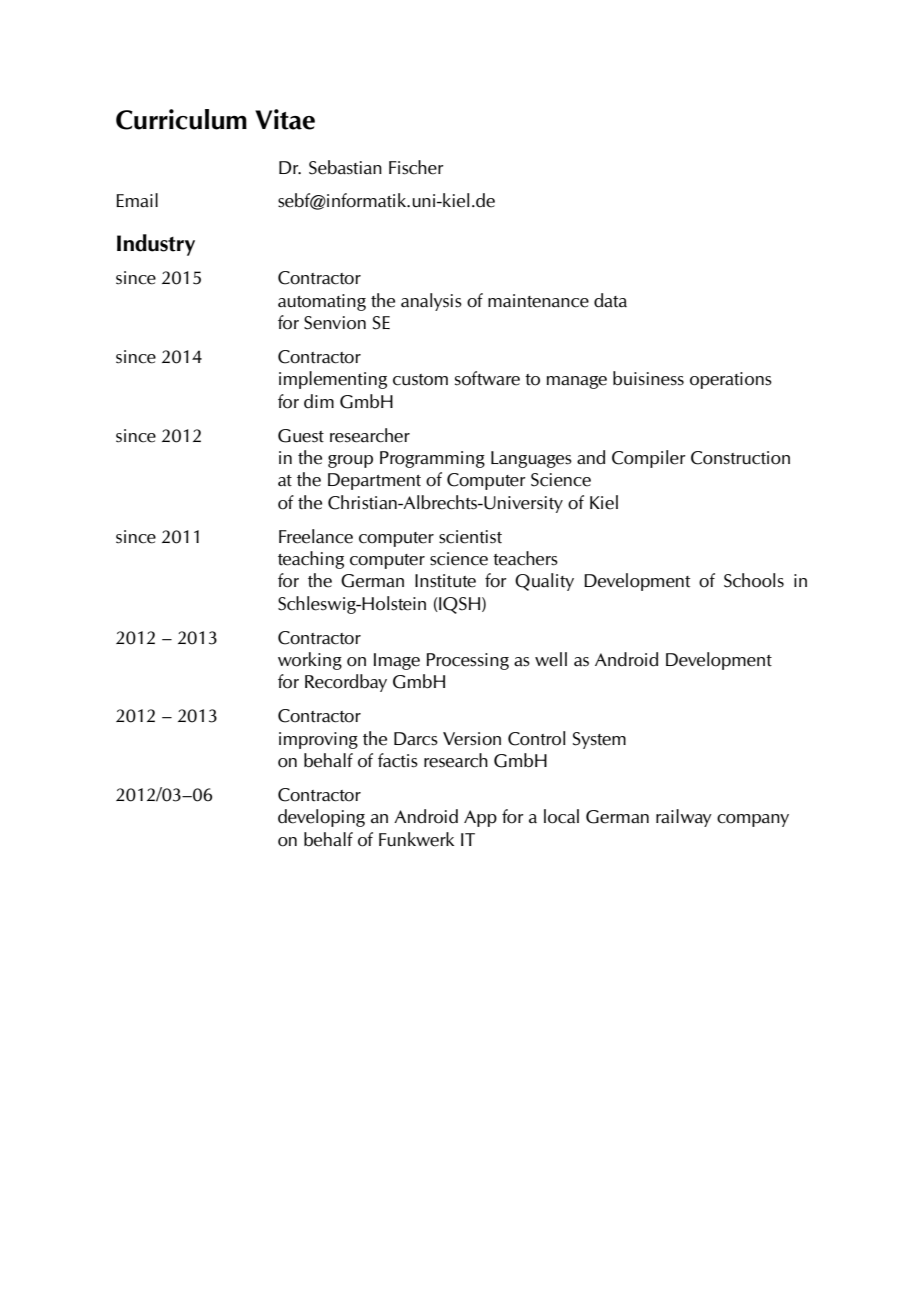  Describe the element at coordinates (321, 818) in the screenshot. I see `developing` at that location.
